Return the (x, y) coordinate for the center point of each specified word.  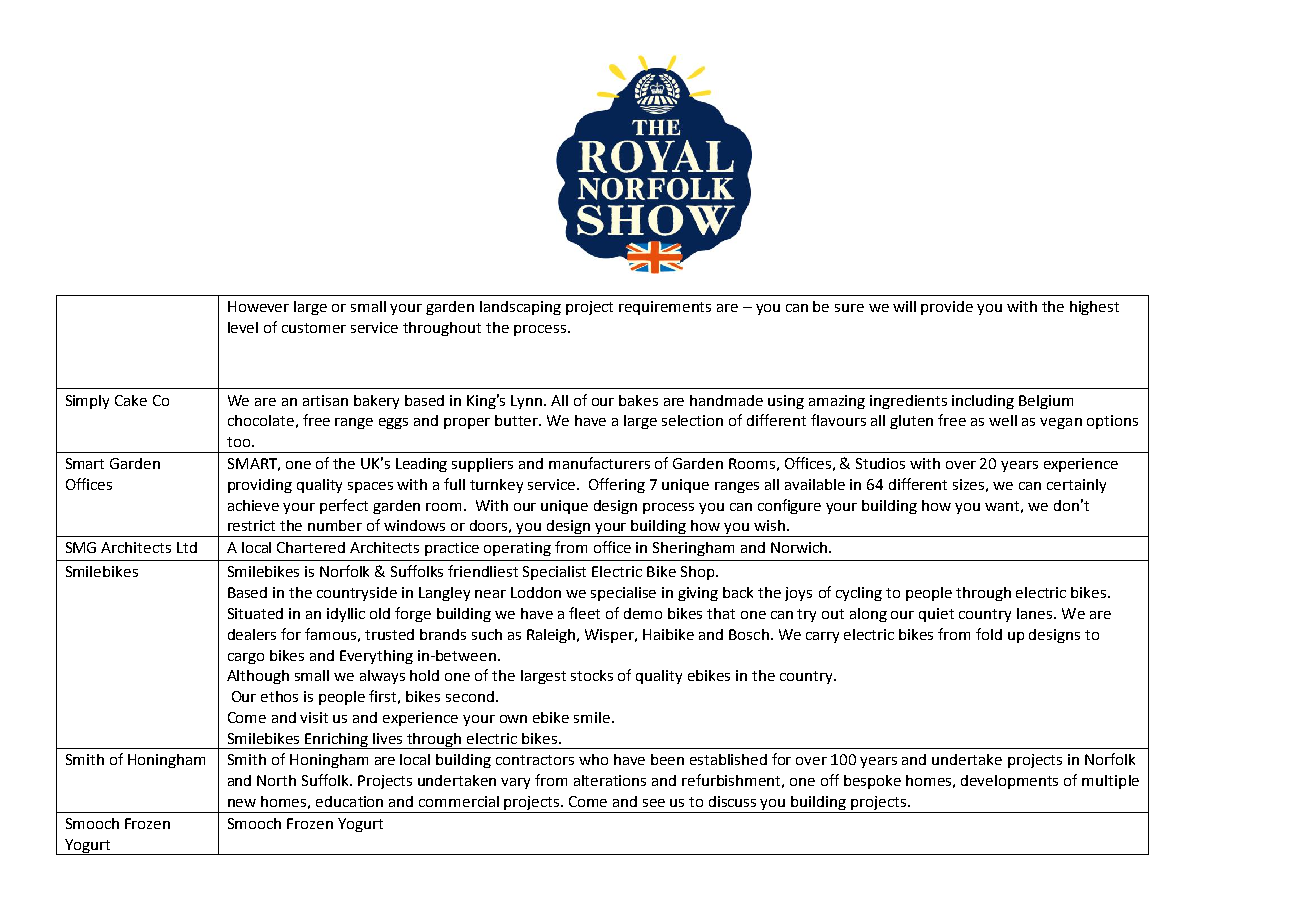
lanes (1036, 613)
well (1003, 420)
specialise (623, 594)
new (242, 803)
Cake (131, 400)
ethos (279, 696)
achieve (253, 505)
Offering (617, 485)
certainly (1076, 486)
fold (989, 634)
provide (947, 308)
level (243, 327)
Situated (255, 613)
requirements (665, 308)
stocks (592, 675)
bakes (638, 400)
